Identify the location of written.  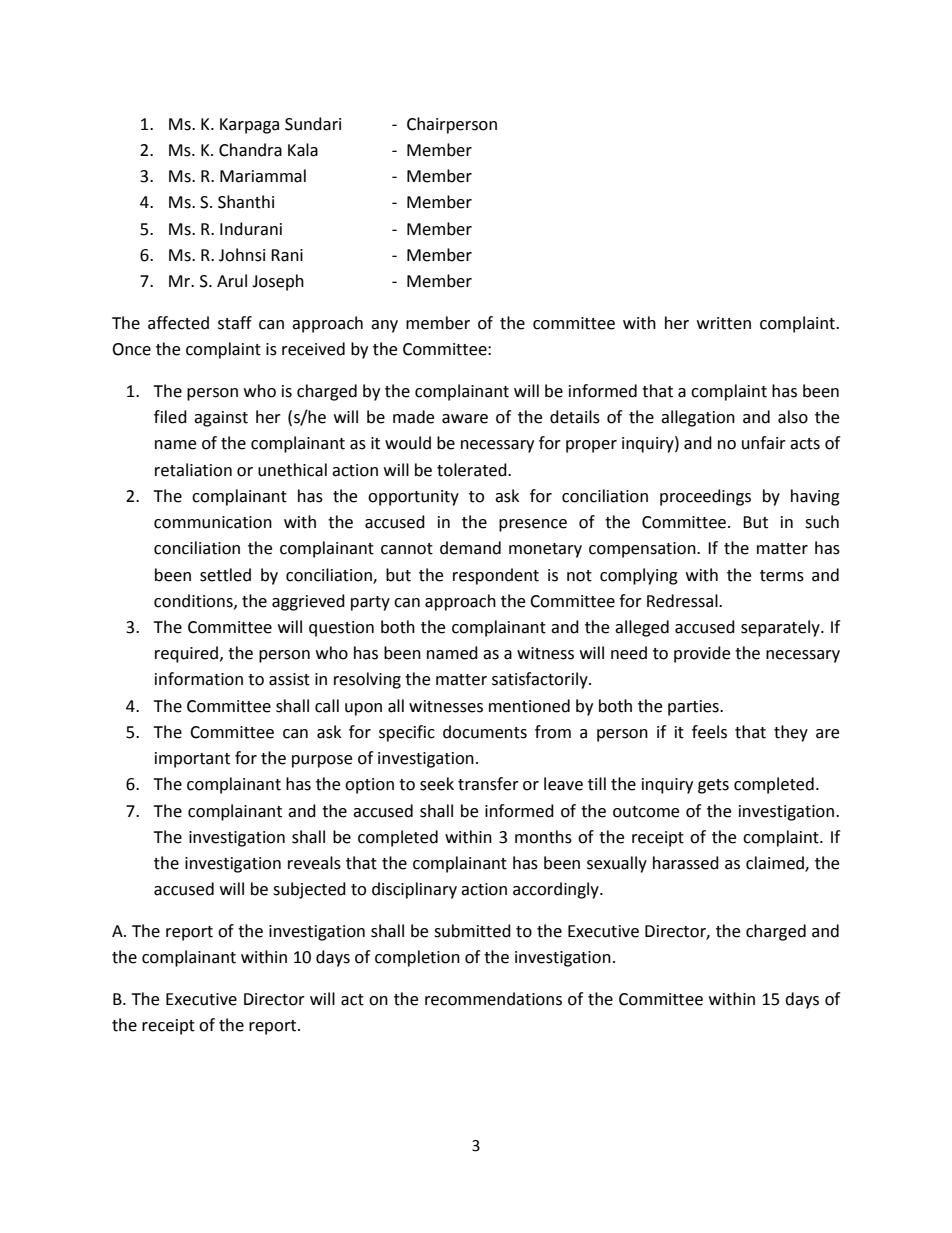
(724, 323).
